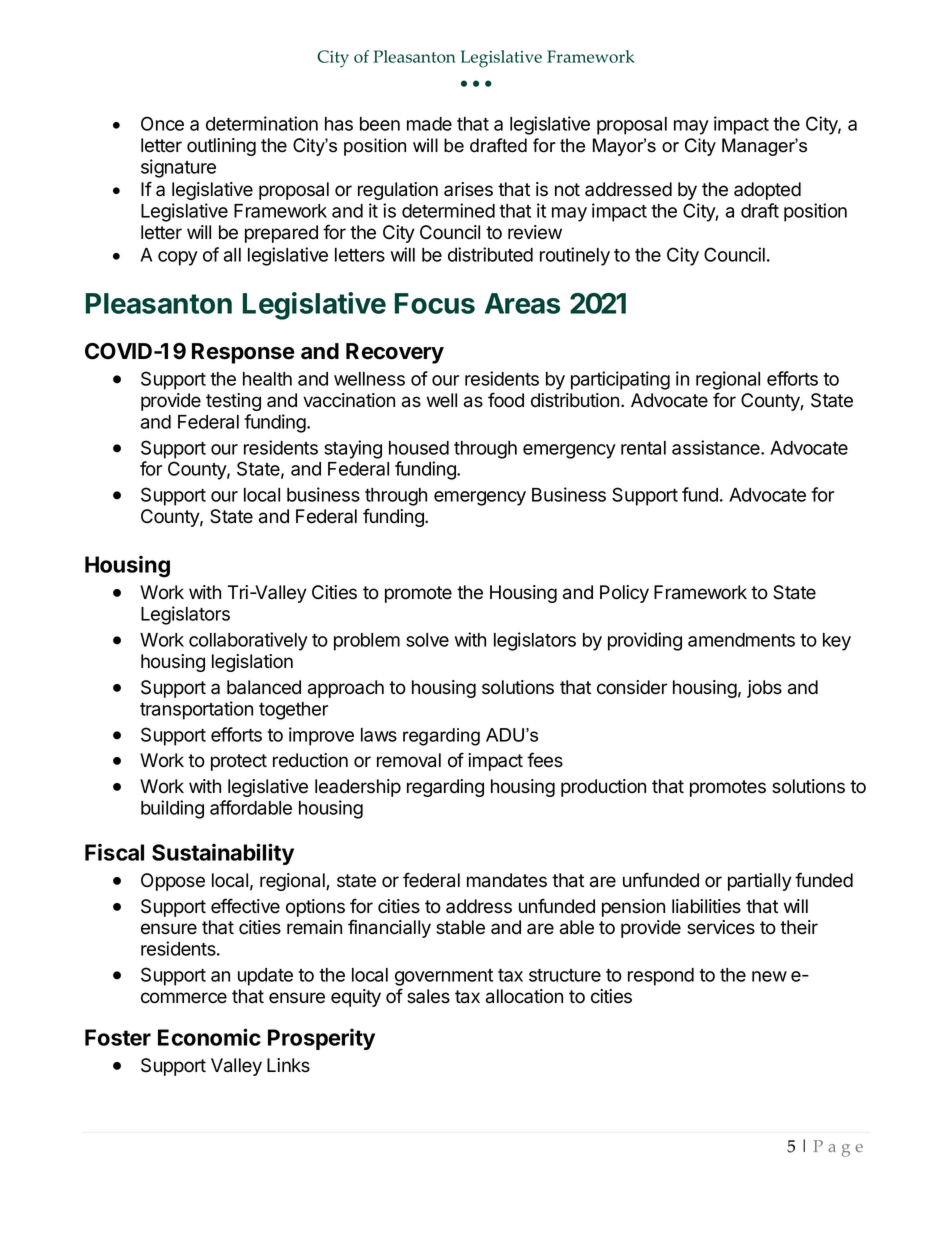  What do you see at coordinates (769, 976) in the page?
I see `new` at bounding box center [769, 976].
